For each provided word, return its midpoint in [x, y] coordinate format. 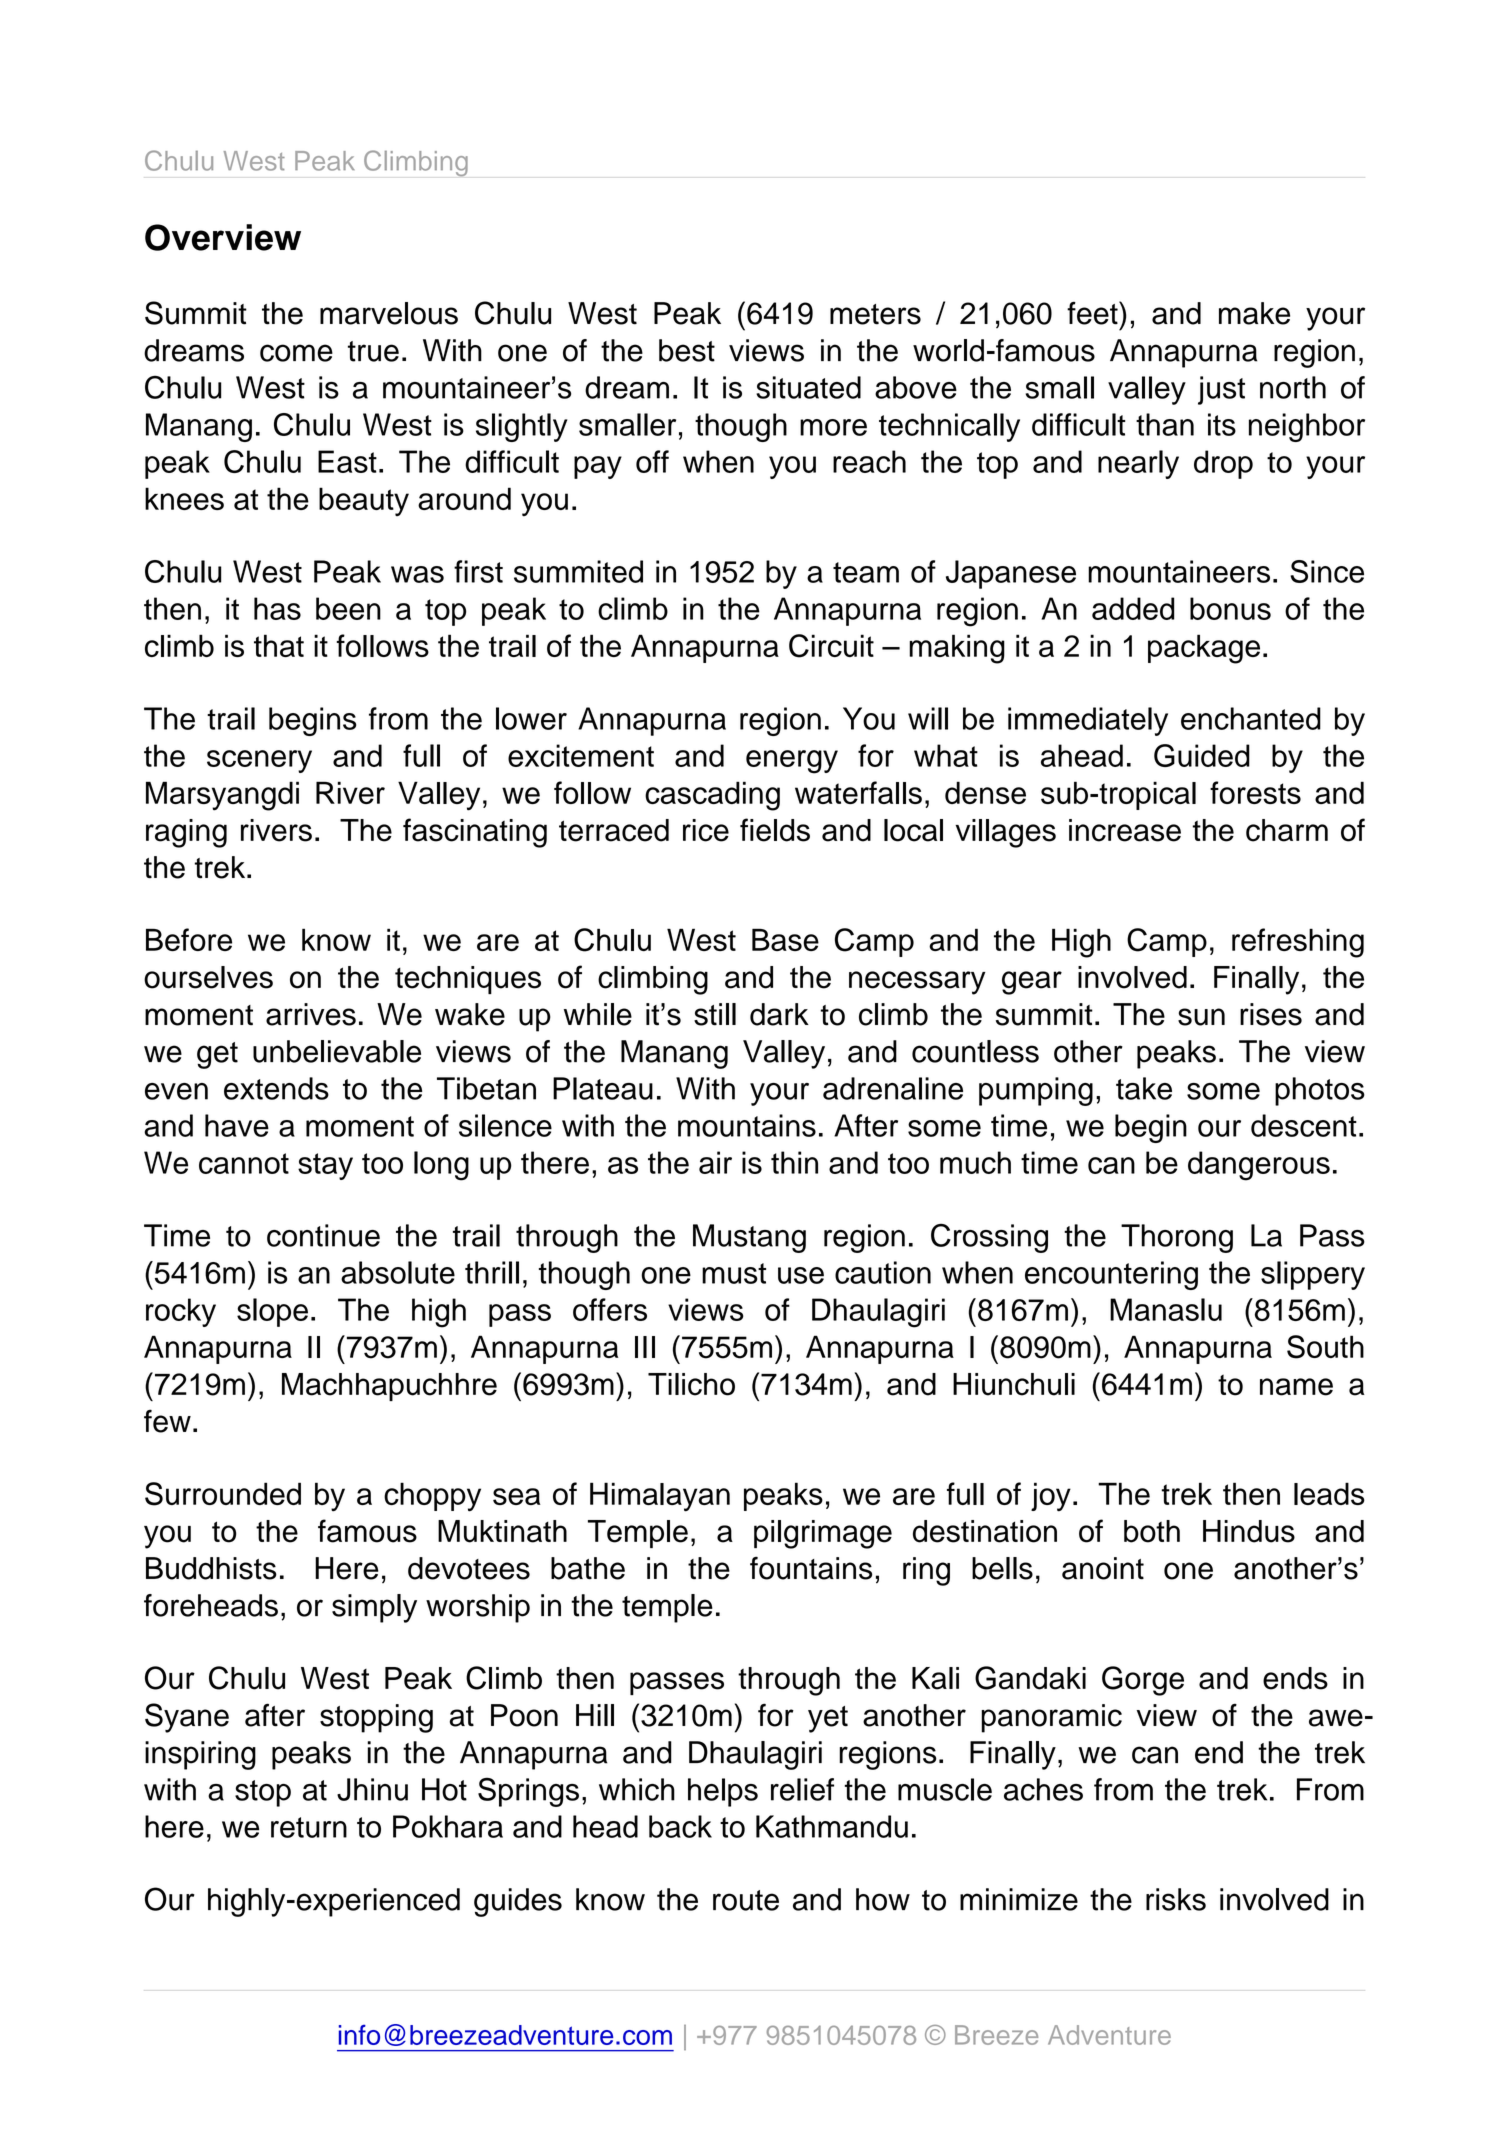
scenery [259, 761]
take [1144, 1088]
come [296, 353]
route [746, 1900]
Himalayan [660, 1497]
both [1152, 1531]
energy [792, 762]
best [687, 350]
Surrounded [223, 1494]
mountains [747, 1125]
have [237, 1125]
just [1221, 390]
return [309, 1827]
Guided [1202, 755]
